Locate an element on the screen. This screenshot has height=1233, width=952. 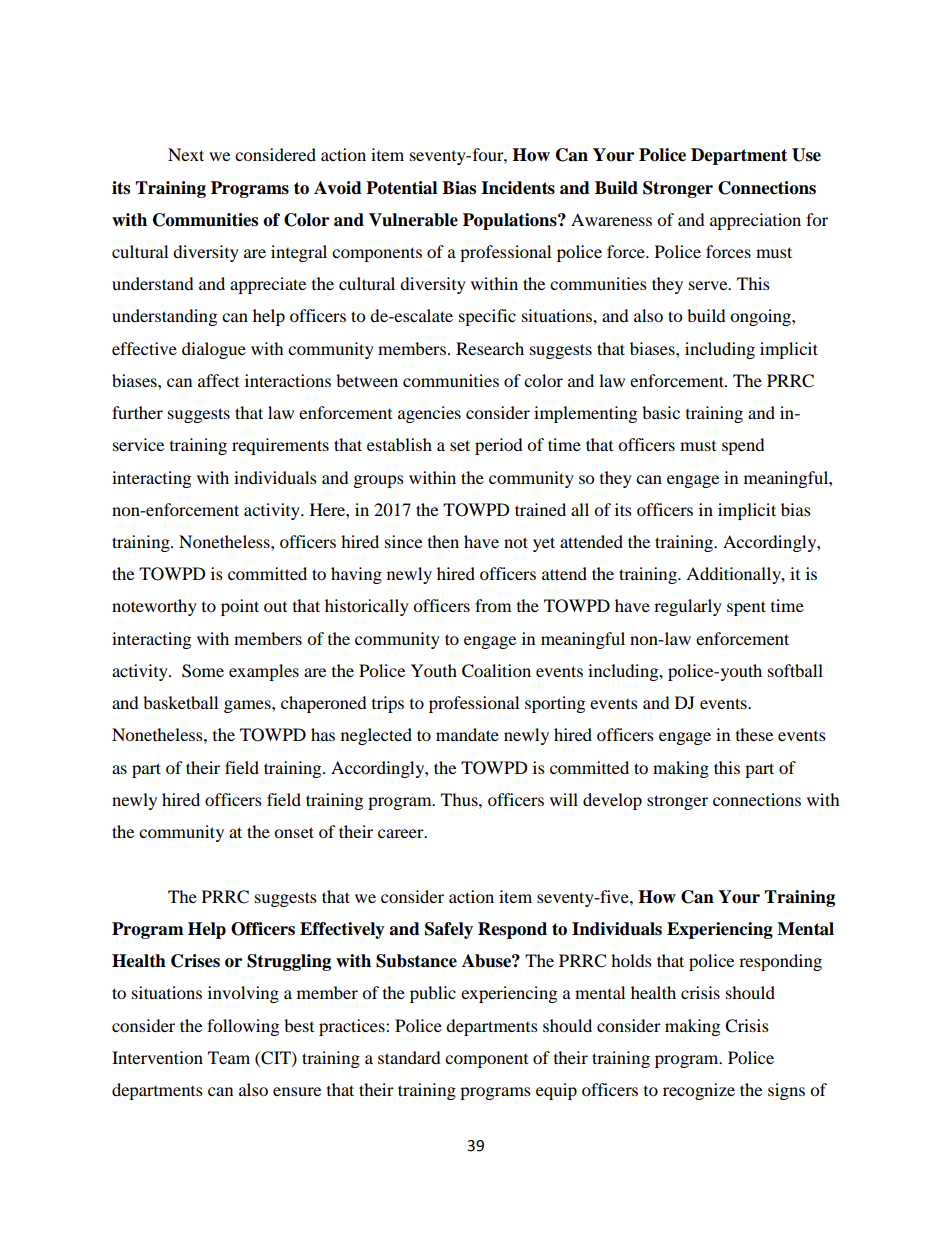
these is located at coordinates (754, 734).
